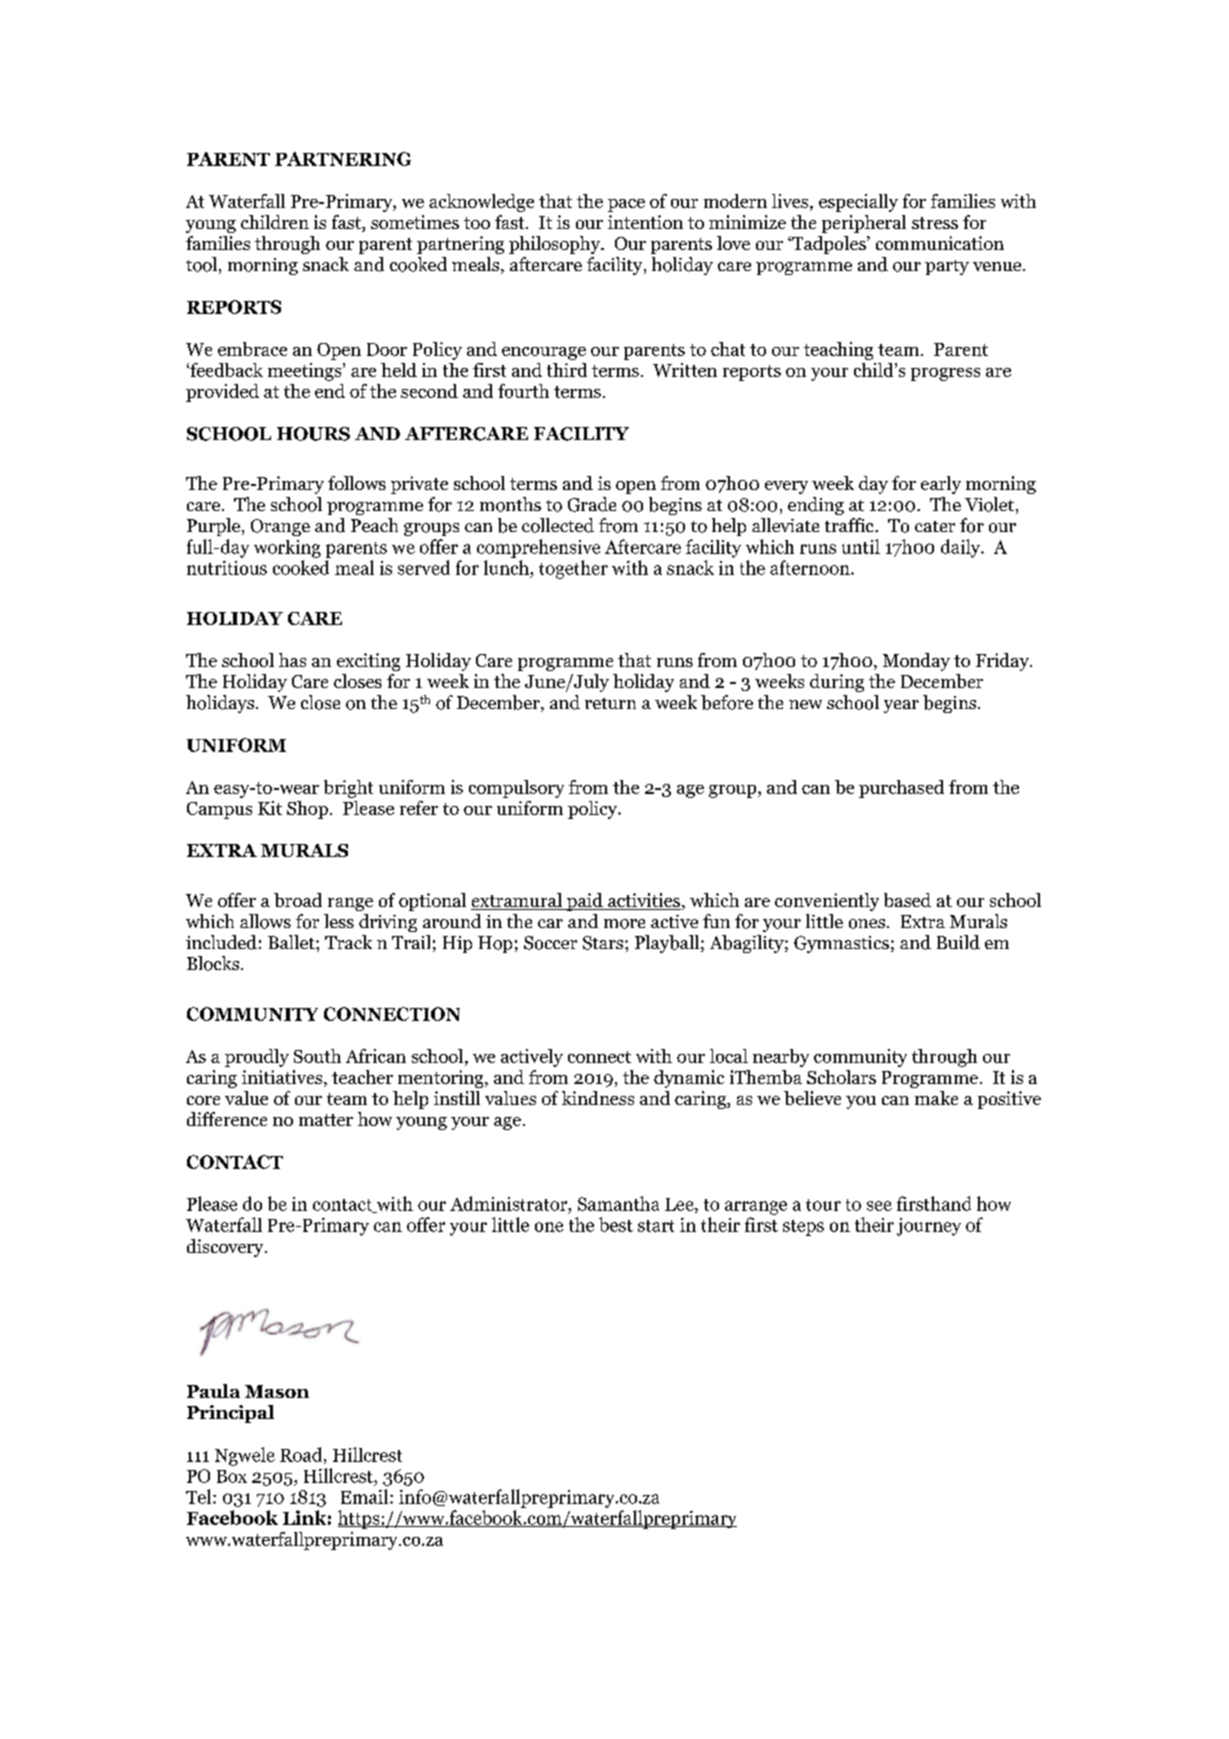  What do you see at coordinates (940, 243) in the screenshot?
I see `communication` at bounding box center [940, 243].
